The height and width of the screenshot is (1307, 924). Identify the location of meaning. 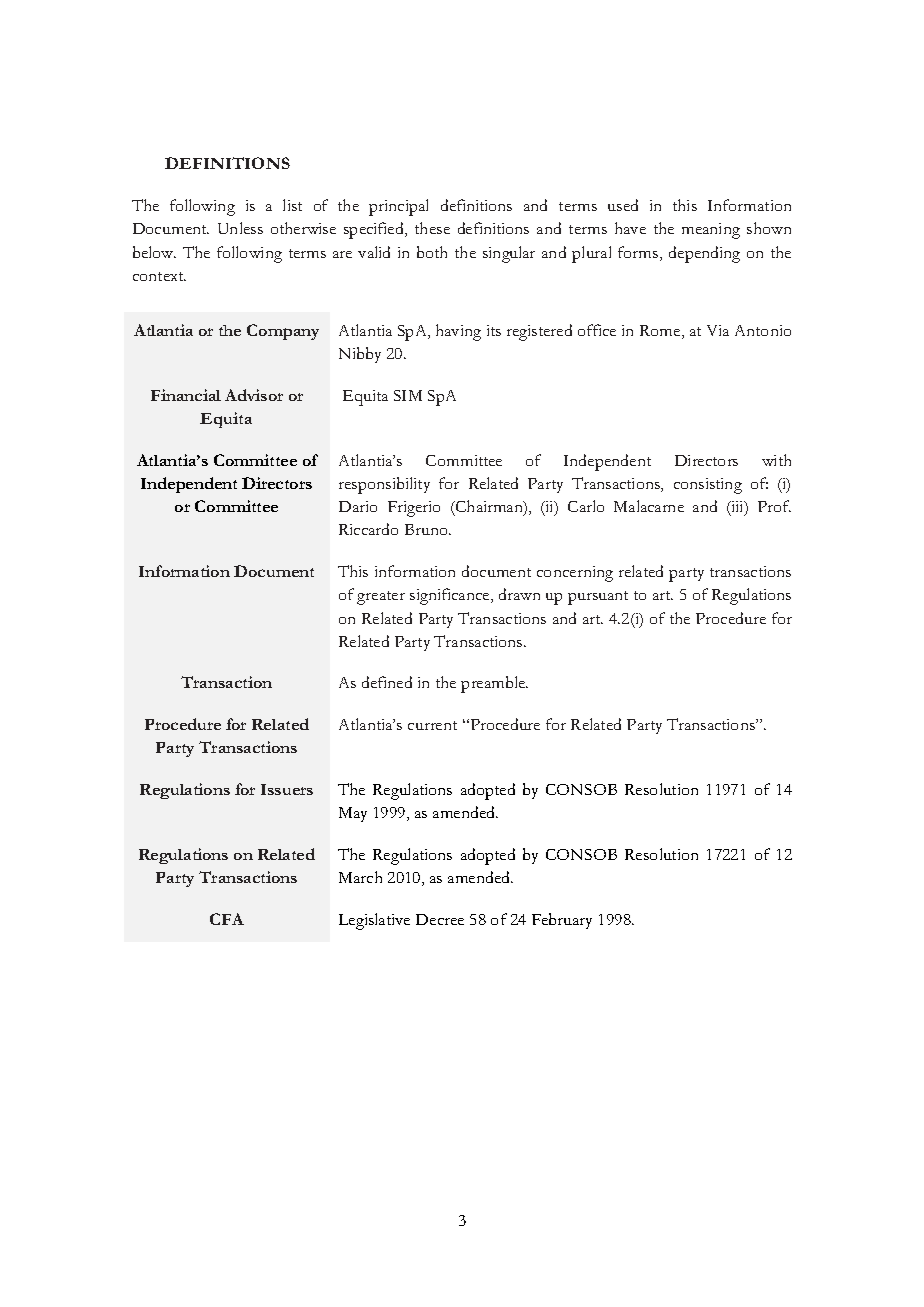
(711, 231).
